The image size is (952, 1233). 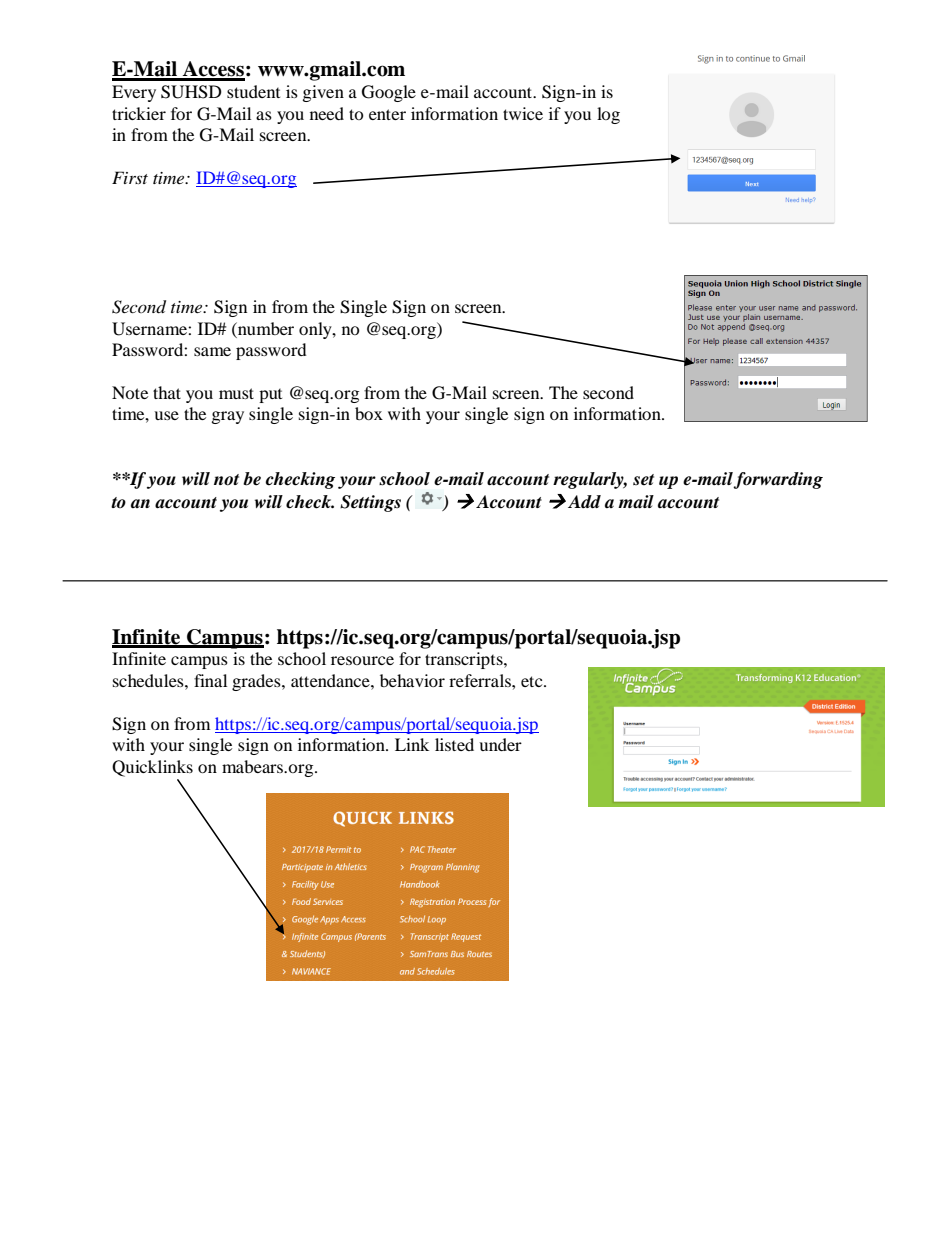 I want to click on box, so click(x=369, y=413).
